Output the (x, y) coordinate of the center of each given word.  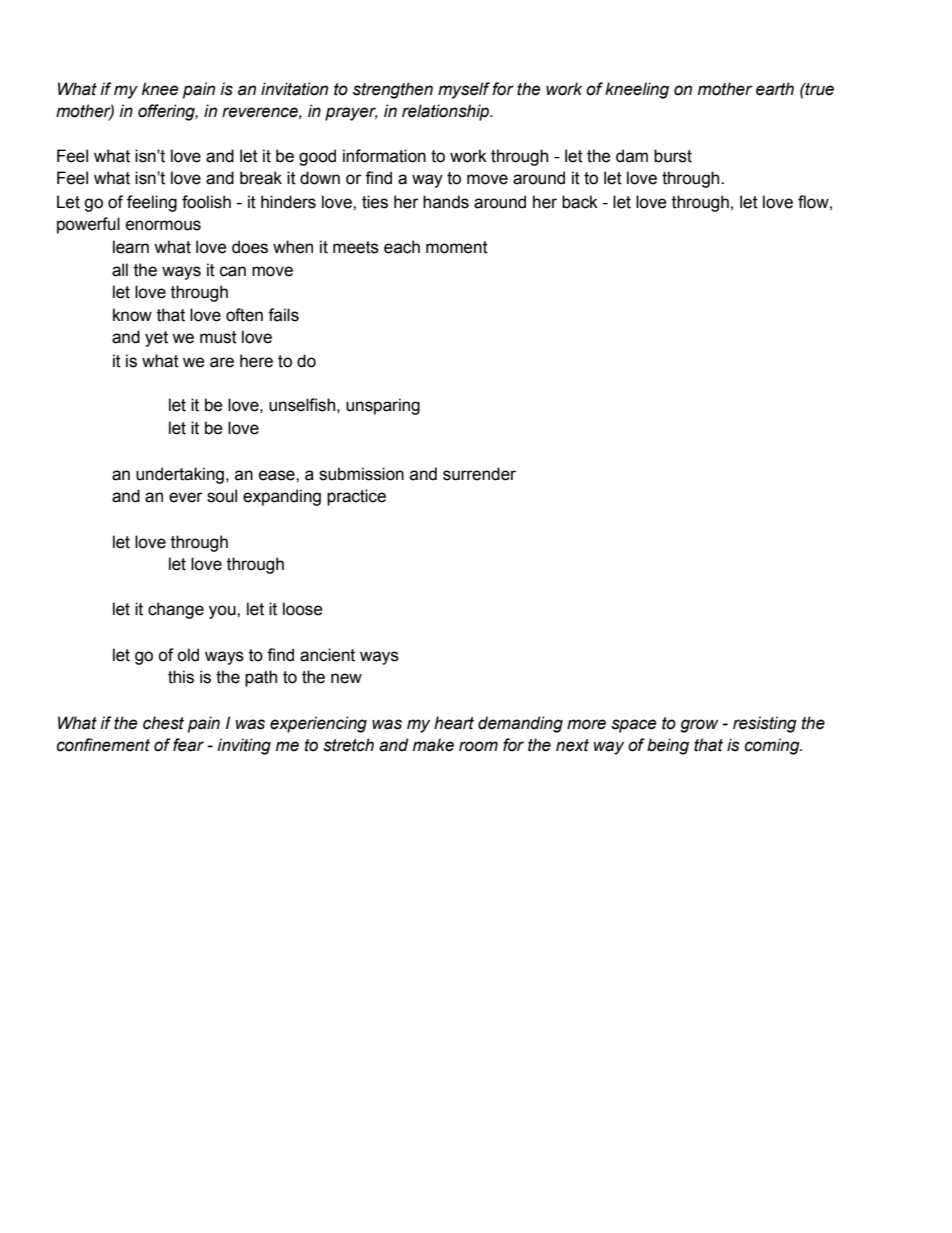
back (580, 202)
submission (361, 474)
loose (303, 609)
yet (156, 339)
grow (699, 726)
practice (356, 497)
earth (775, 89)
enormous (163, 225)
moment (457, 247)
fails (283, 315)
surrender (479, 474)
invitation (294, 89)
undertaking (180, 475)
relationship (446, 112)
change (176, 610)
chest (163, 723)
